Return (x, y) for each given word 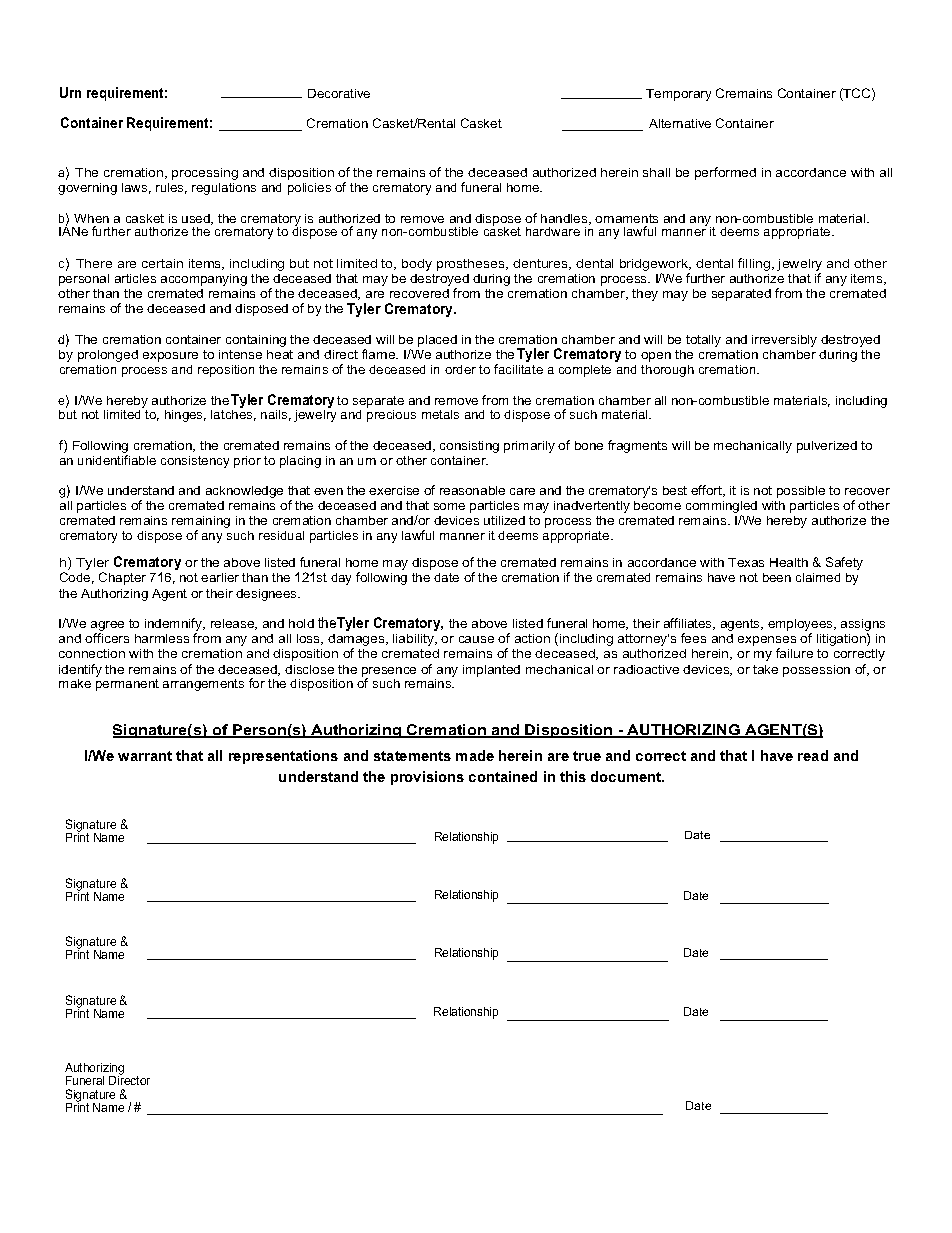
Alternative (680, 123)
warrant (145, 756)
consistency (195, 462)
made (475, 755)
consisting (469, 447)
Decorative (339, 93)
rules (171, 188)
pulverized (827, 447)
